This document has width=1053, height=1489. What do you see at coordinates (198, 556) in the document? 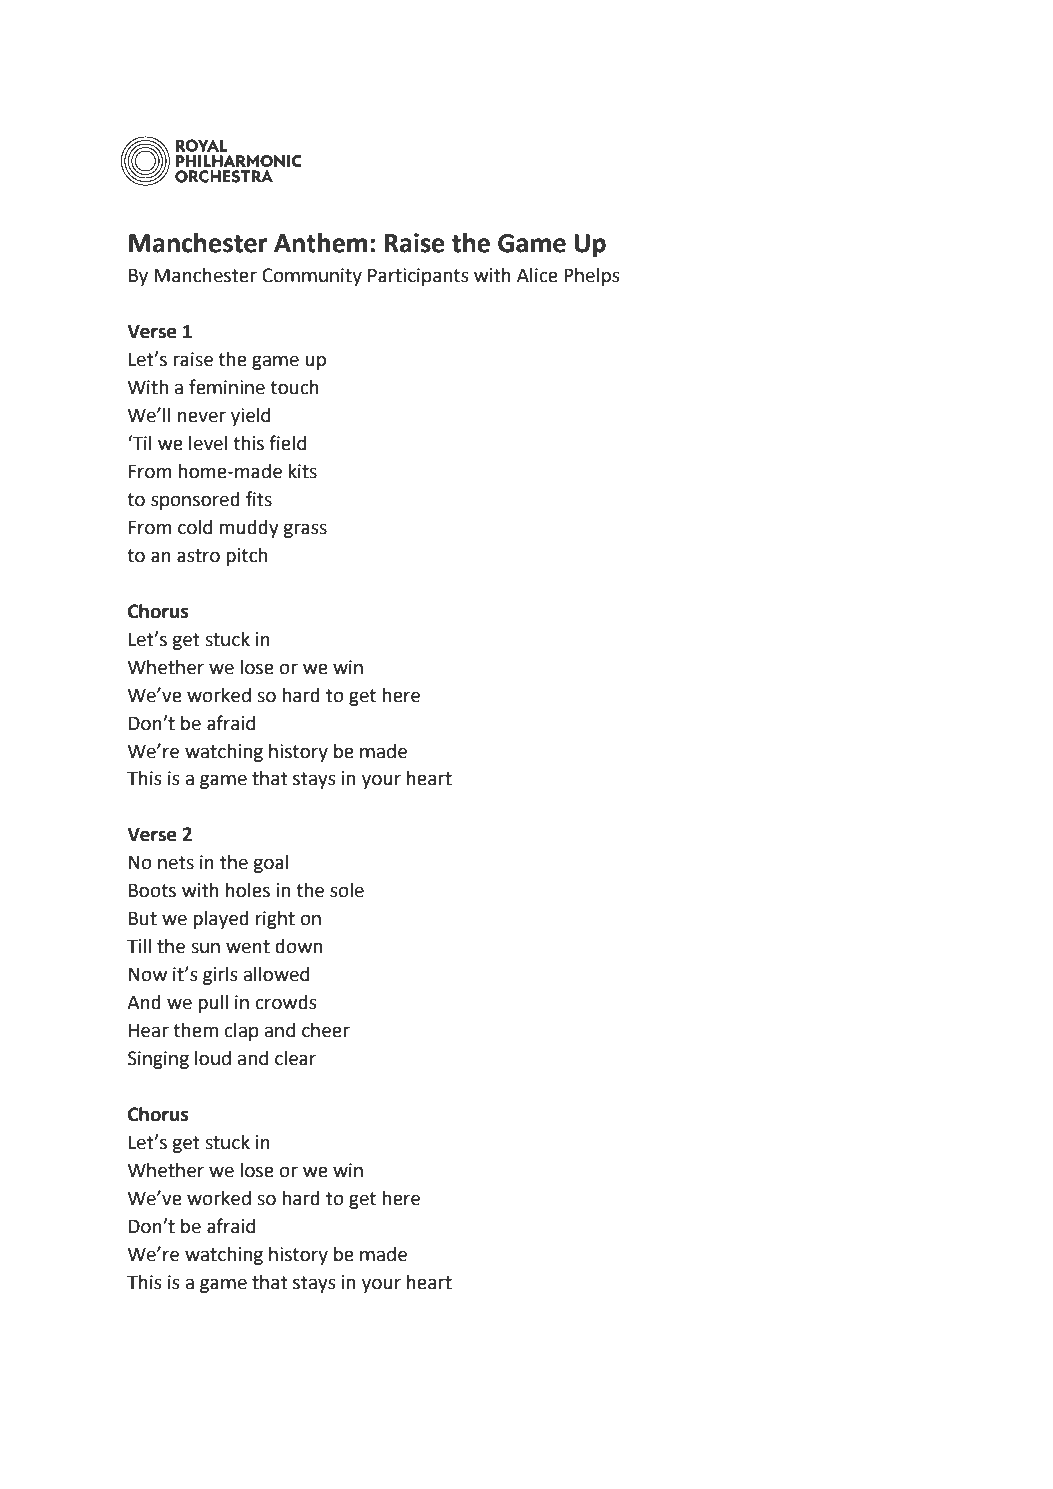
I see `astro` at bounding box center [198, 556].
